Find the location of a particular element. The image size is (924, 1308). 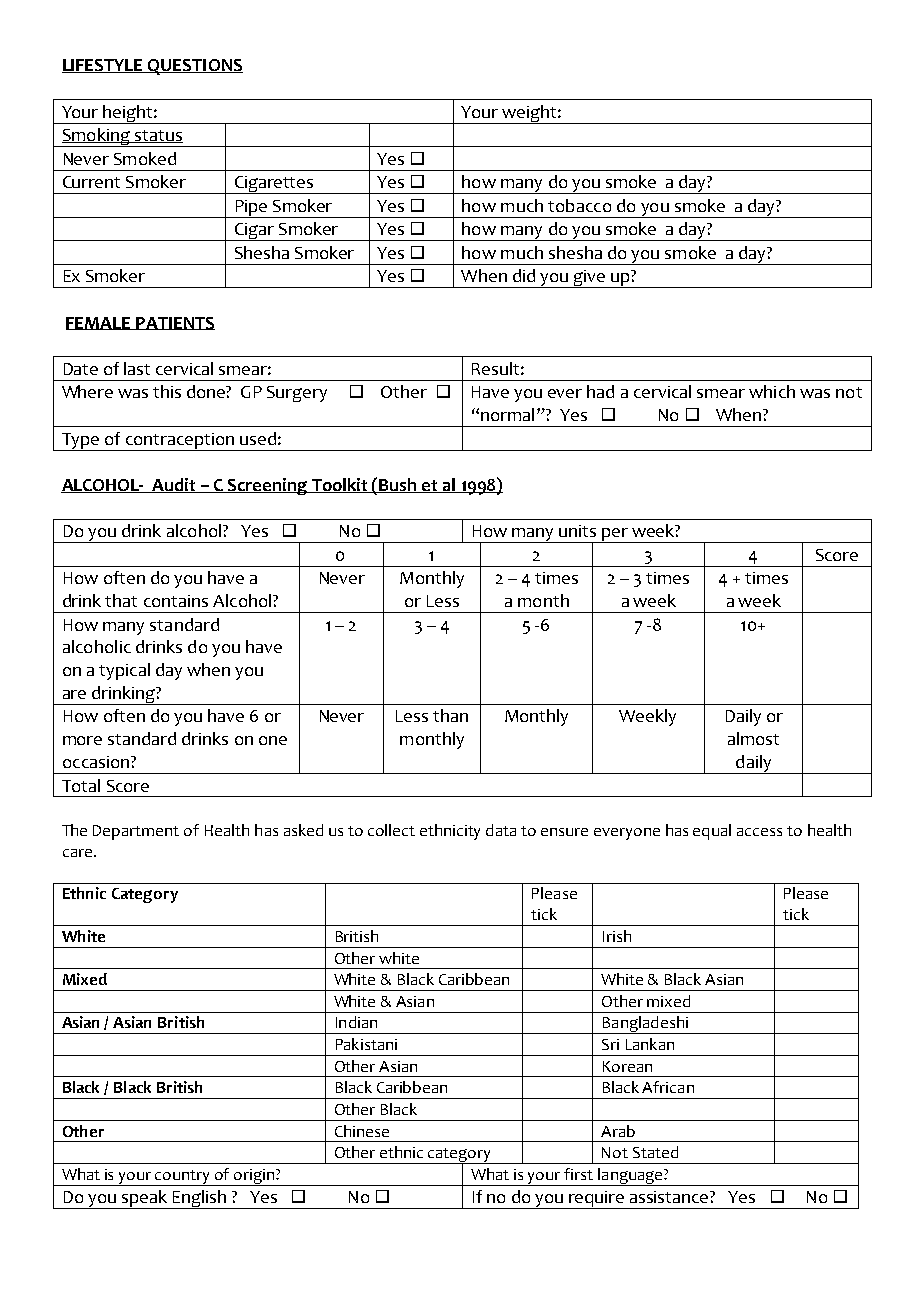

than is located at coordinates (450, 715).
